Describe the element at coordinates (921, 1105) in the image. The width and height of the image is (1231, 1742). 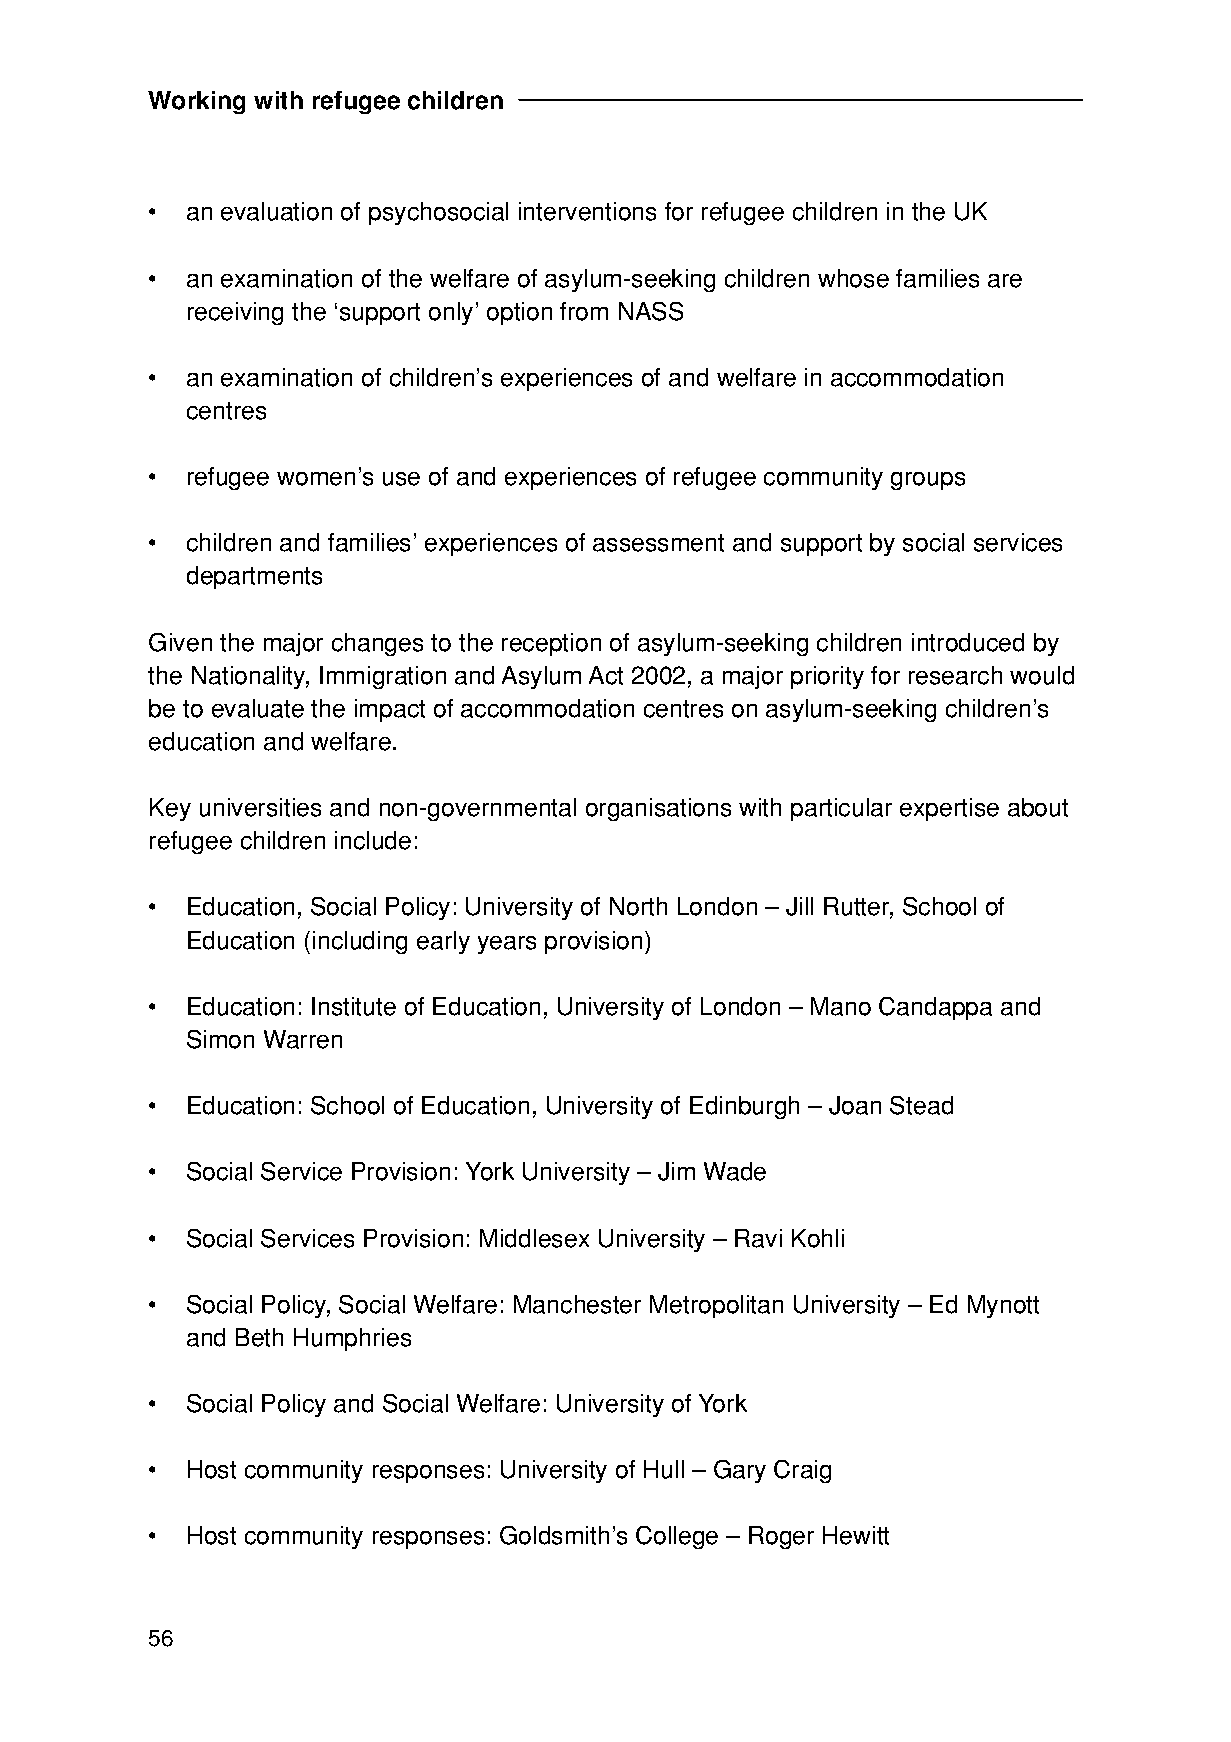
I see `Stead` at that location.
